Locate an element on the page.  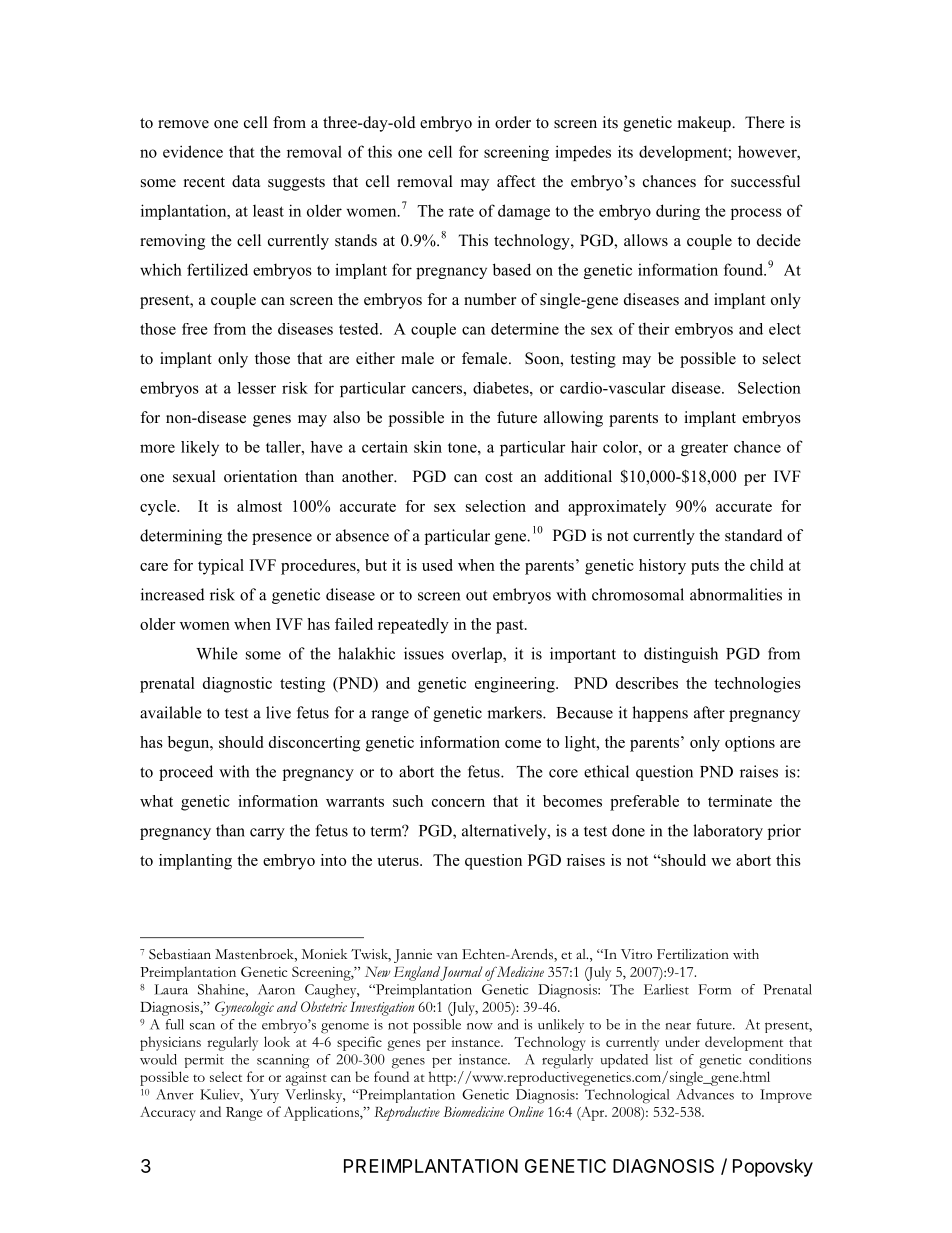
permit is located at coordinates (204, 1061).
